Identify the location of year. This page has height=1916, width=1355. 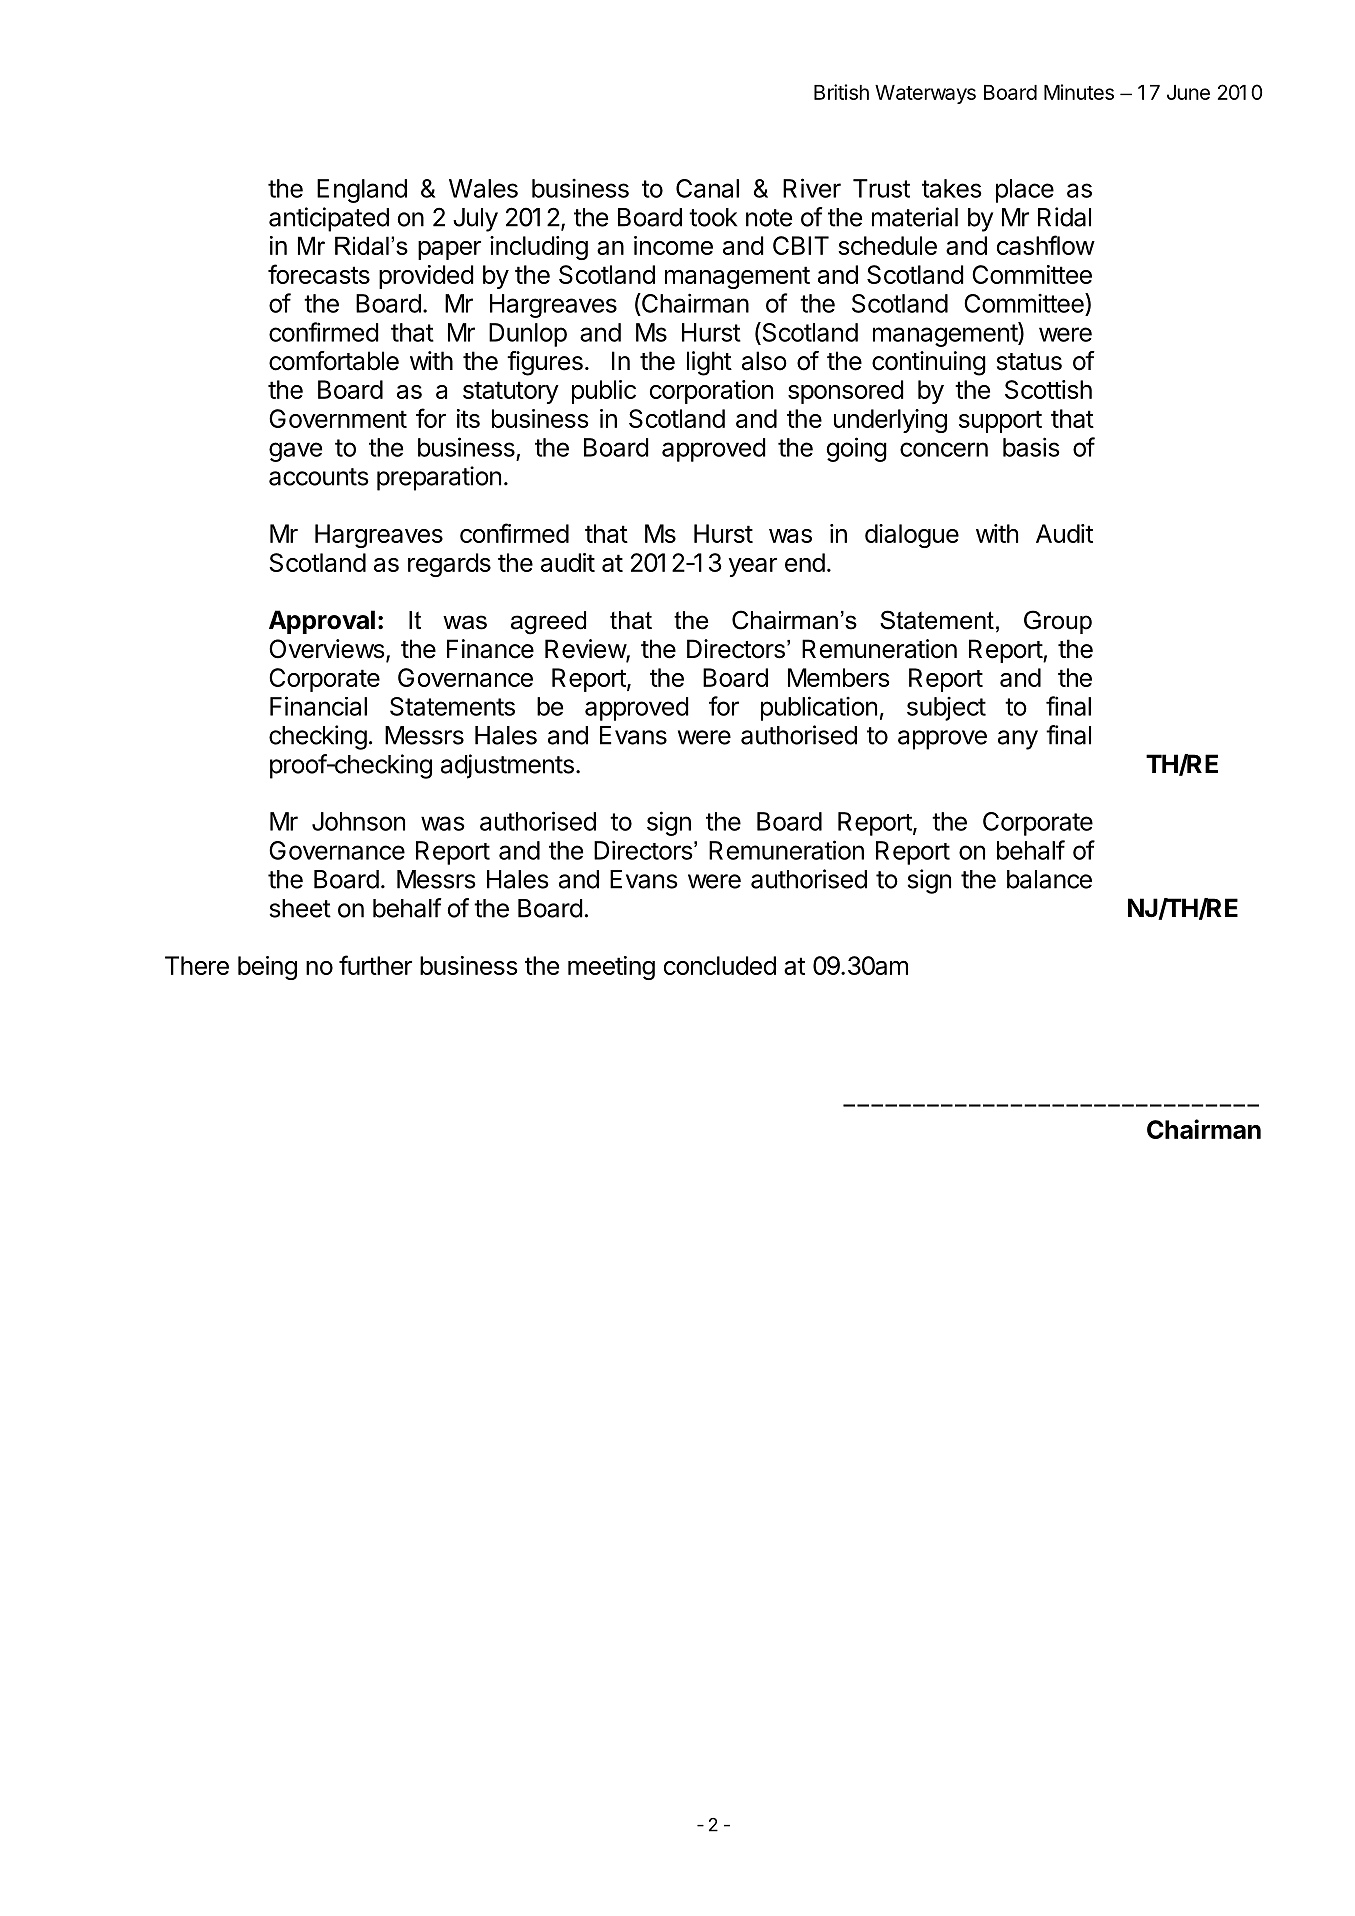
(753, 567).
